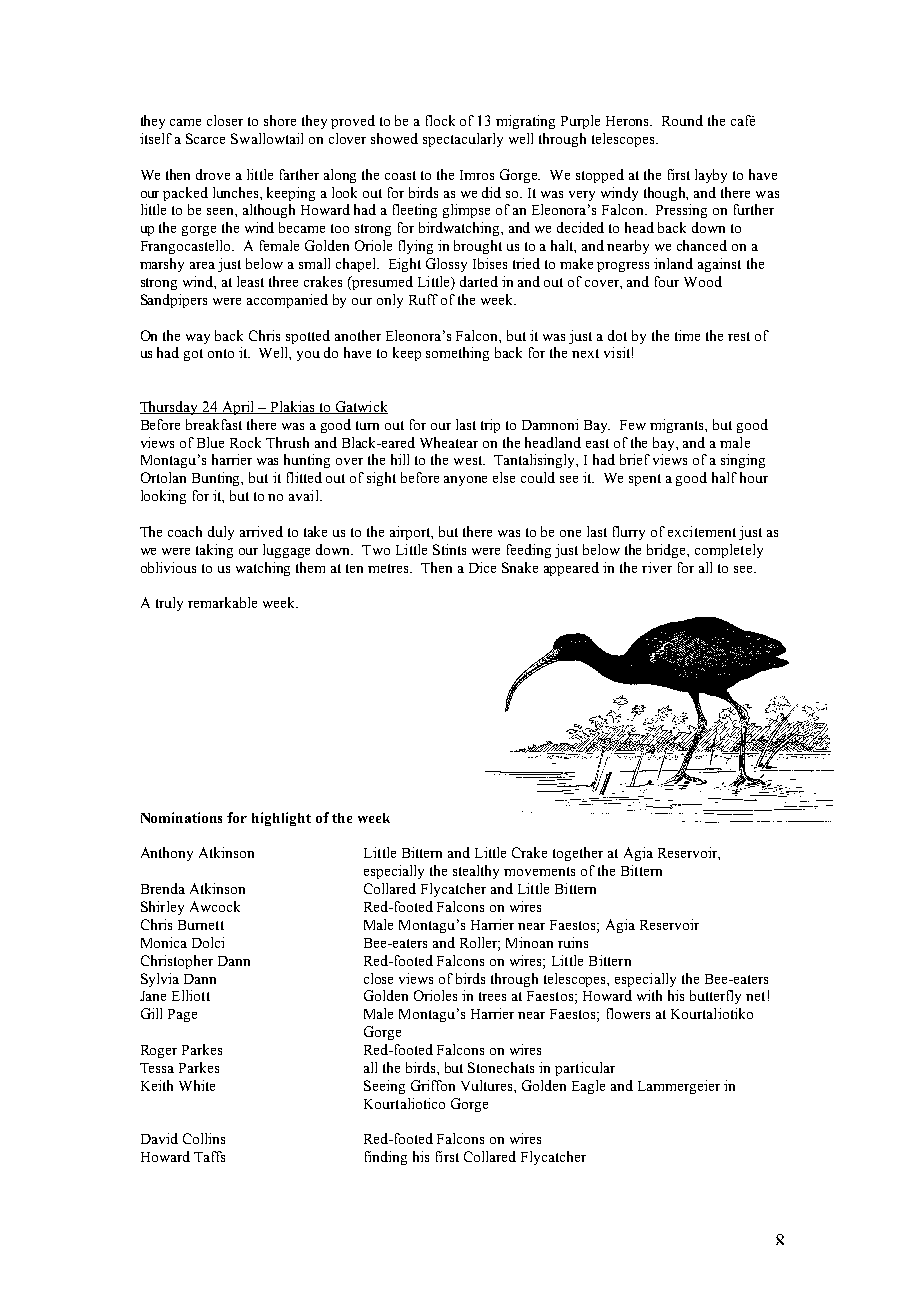 The width and height of the image is (924, 1308). I want to click on together, so click(578, 854).
